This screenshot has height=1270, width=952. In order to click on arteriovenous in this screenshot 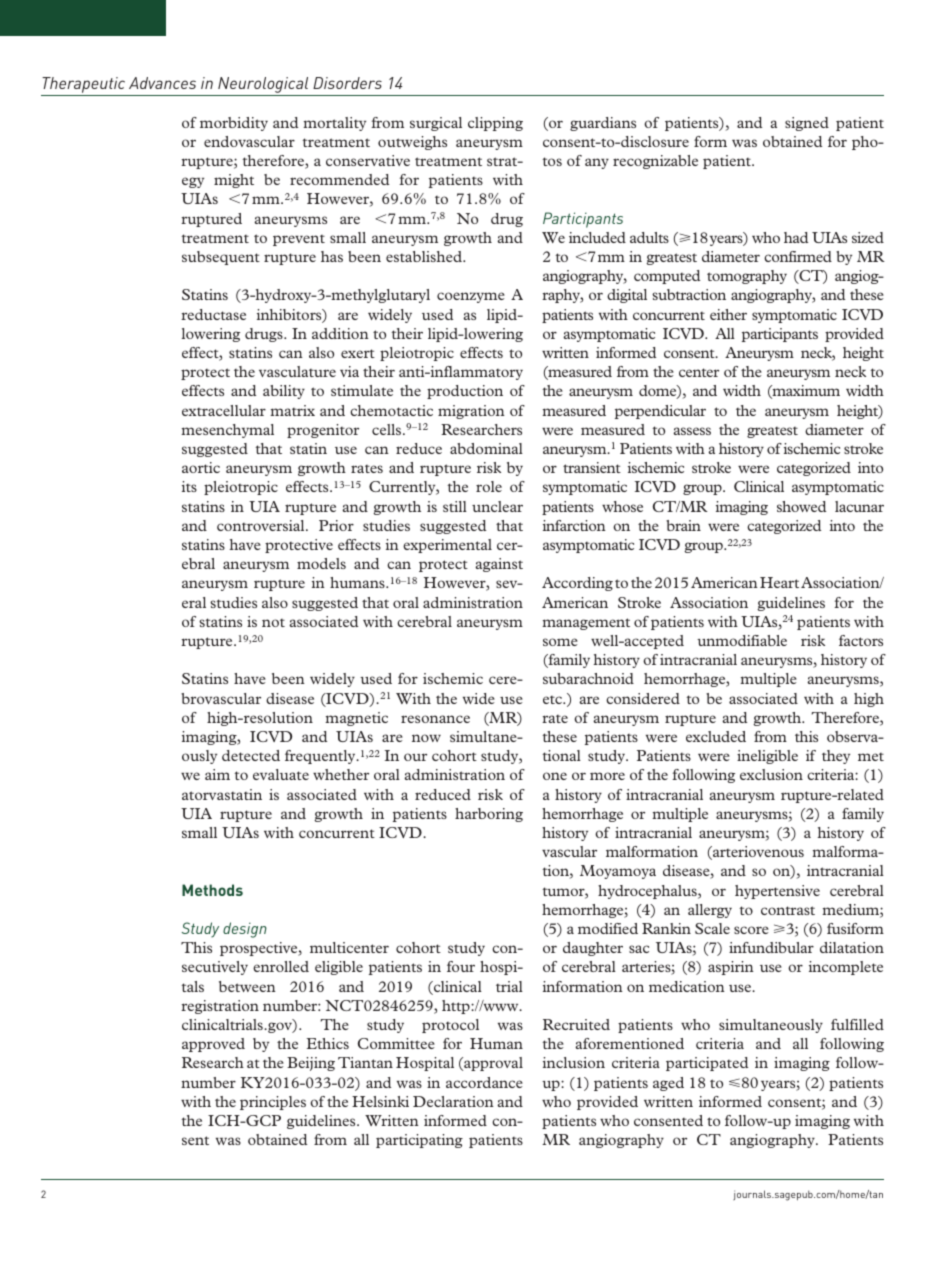, I will do `click(757, 853)`.
